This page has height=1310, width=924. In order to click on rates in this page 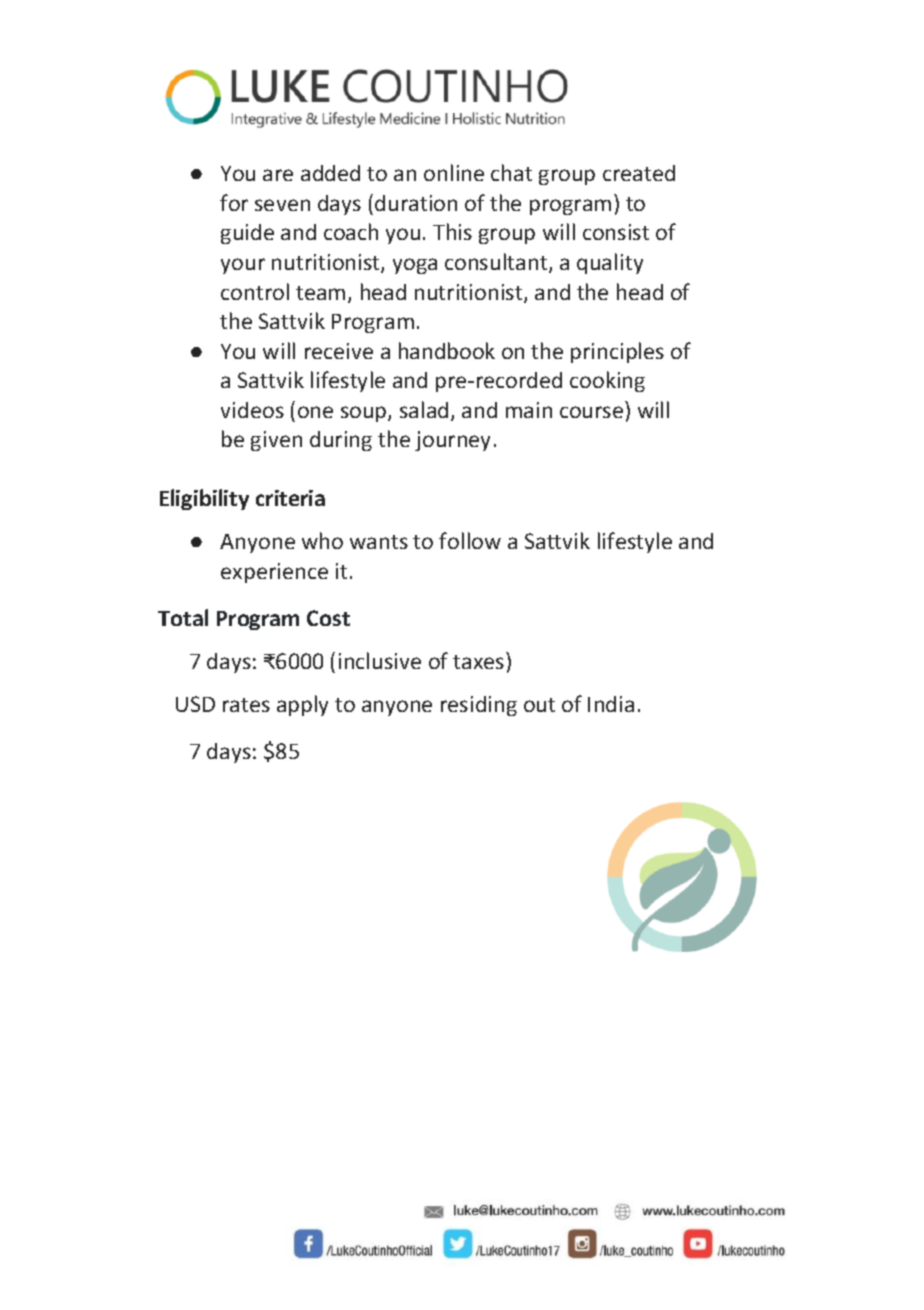, I will do `click(246, 705)`.
